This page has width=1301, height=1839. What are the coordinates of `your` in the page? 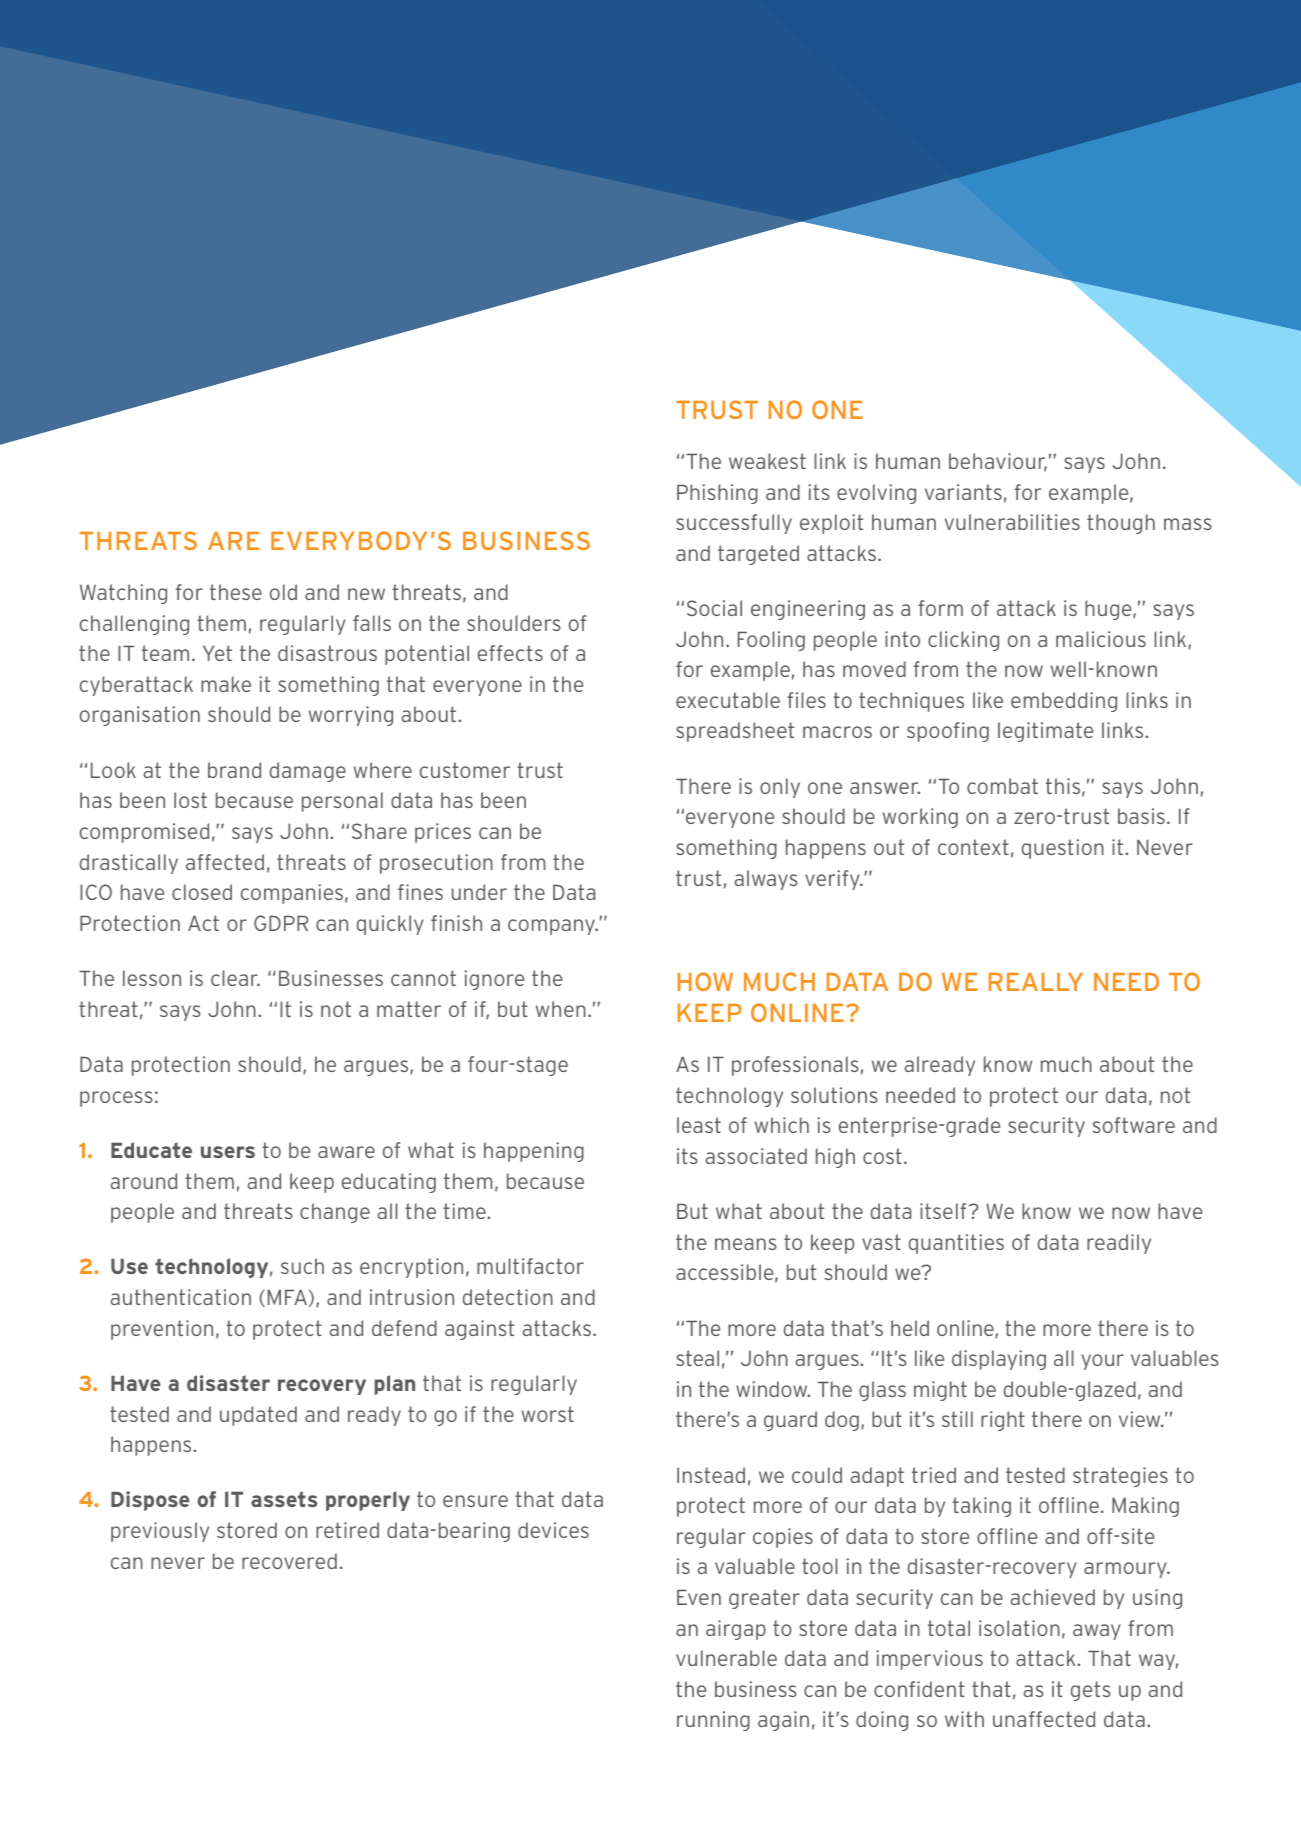 It's located at (1103, 1362).
